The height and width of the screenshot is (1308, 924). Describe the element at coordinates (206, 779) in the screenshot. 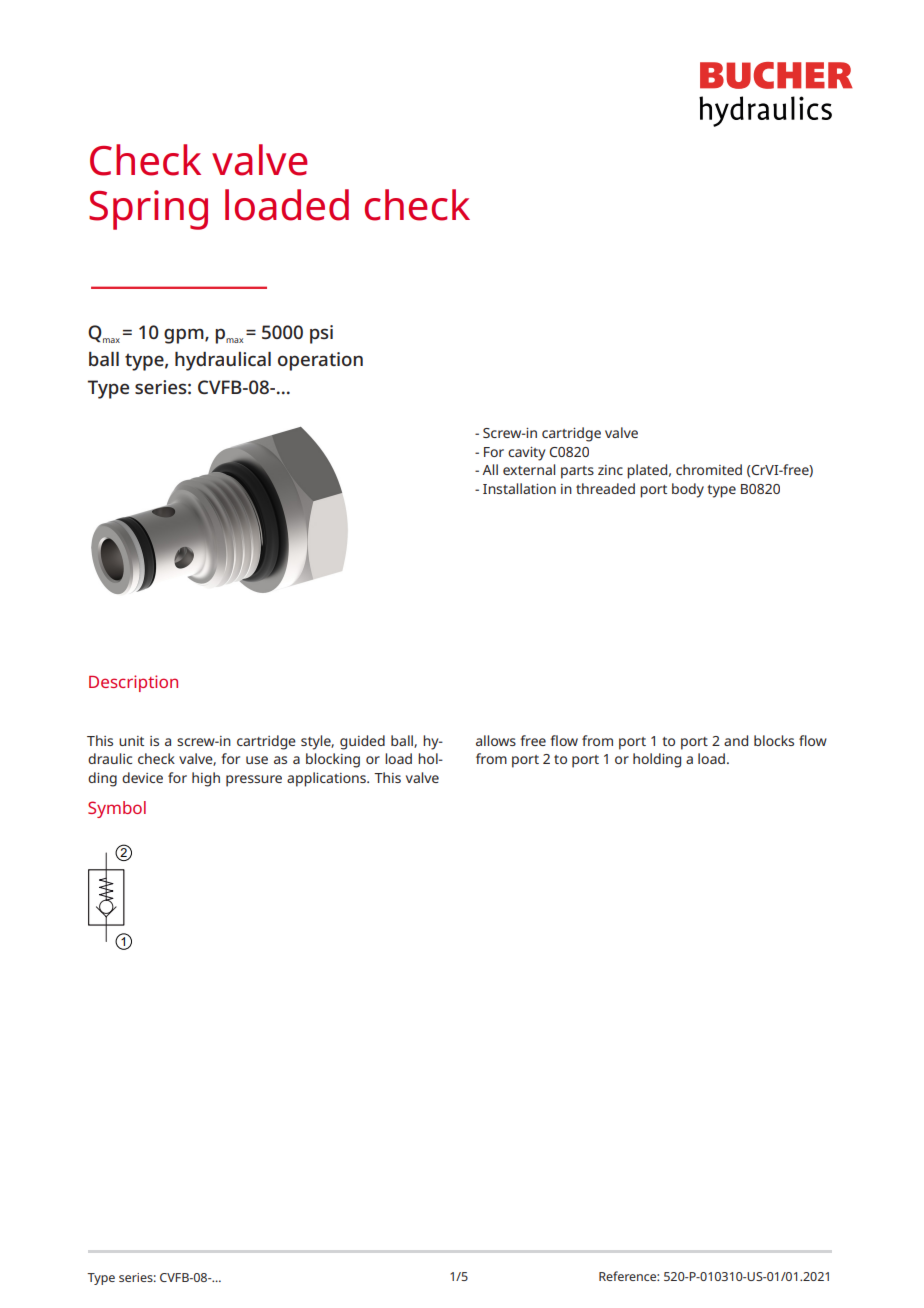

I see `high` at that location.
